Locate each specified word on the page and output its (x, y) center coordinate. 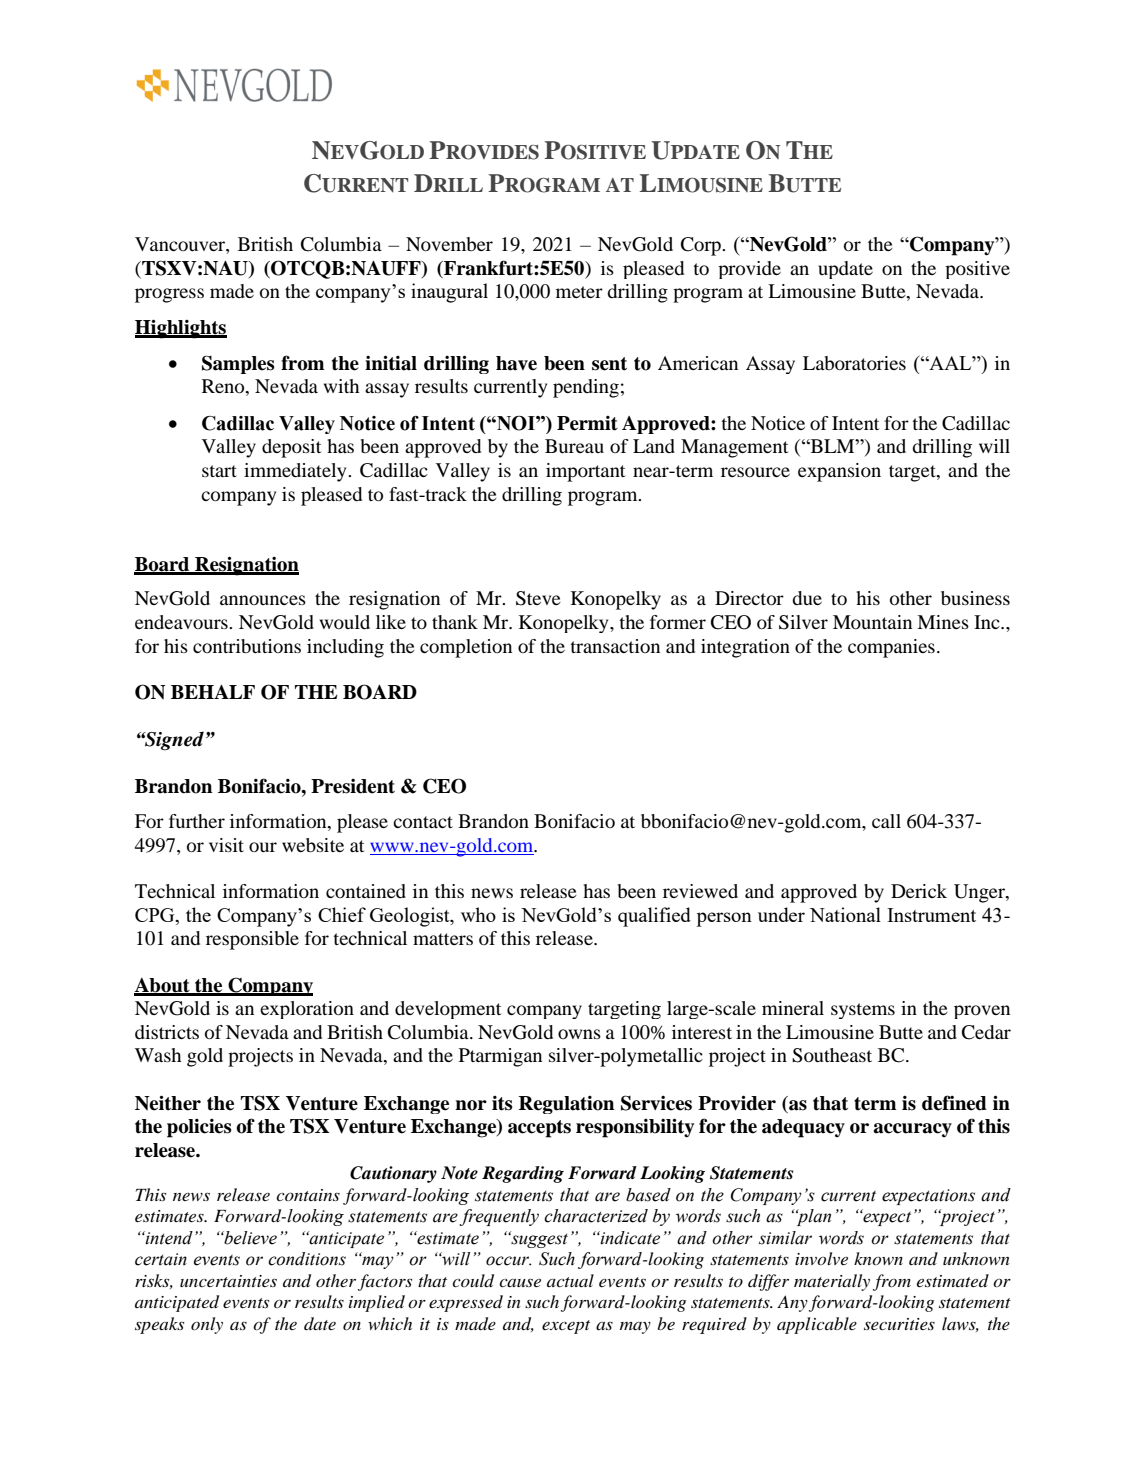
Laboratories (854, 363)
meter (579, 292)
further (197, 821)
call (886, 821)
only (207, 1325)
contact (423, 822)
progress (169, 295)
